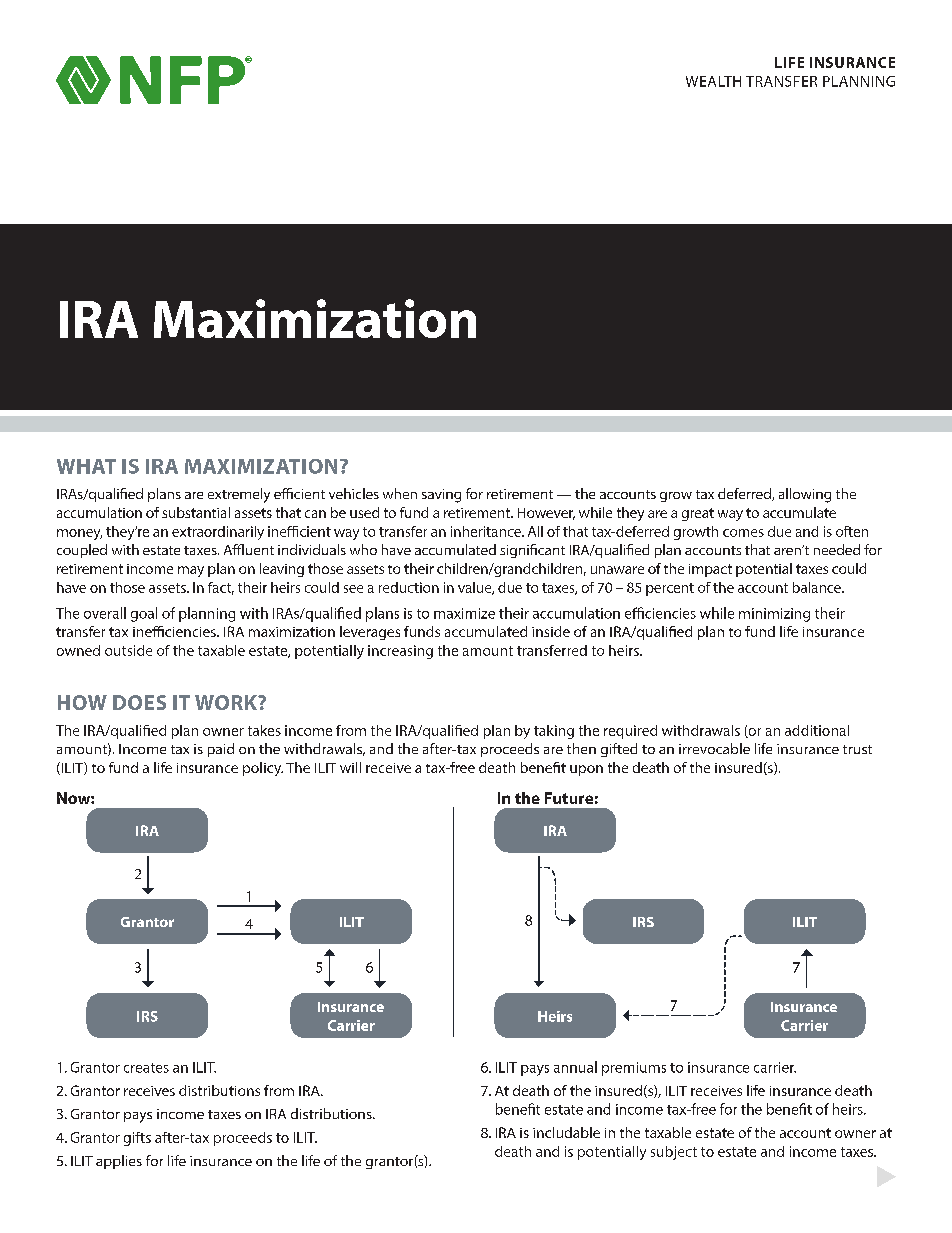 This screenshot has height=1233, width=952. I want to click on minimizing, so click(774, 615).
